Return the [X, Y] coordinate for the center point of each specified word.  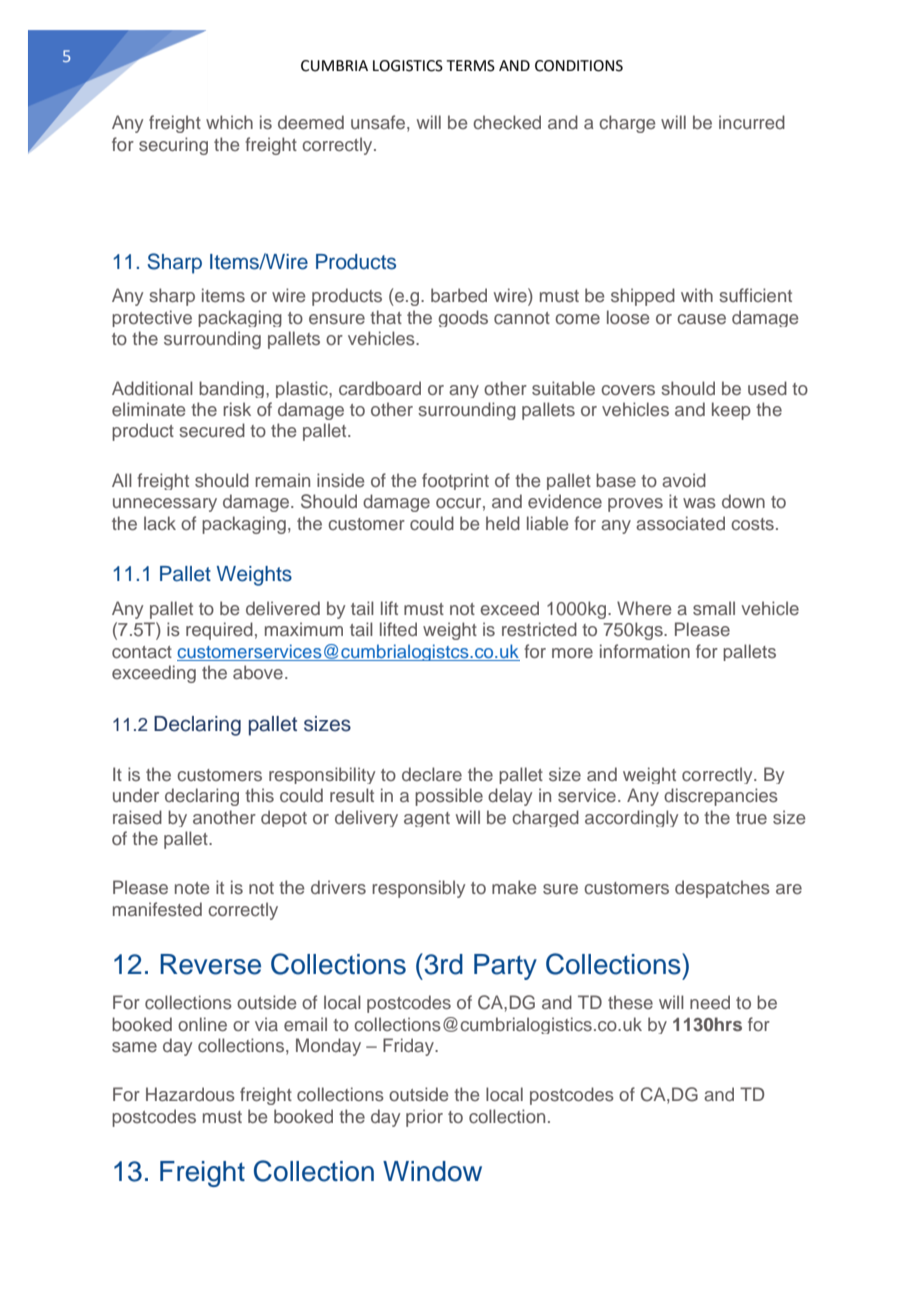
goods [463, 318]
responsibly [418, 889]
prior [424, 1118]
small [714, 608]
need [710, 1002]
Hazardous [190, 1094]
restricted [539, 629]
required [219, 631]
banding [231, 389]
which [229, 122]
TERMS [471, 66]
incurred [752, 122]
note [192, 888]
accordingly [631, 818]
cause [701, 319]
